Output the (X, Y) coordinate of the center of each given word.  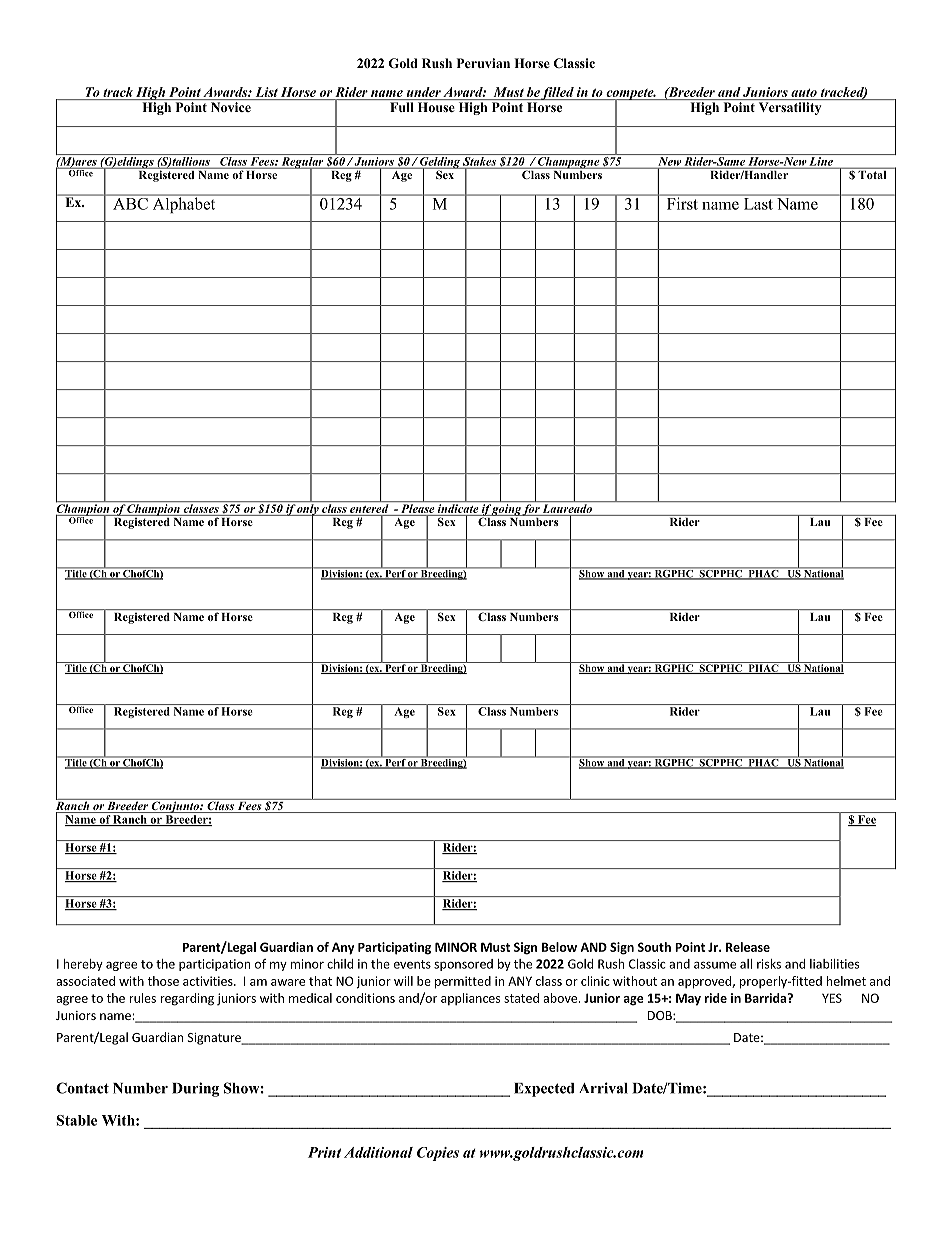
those (163, 981)
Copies (438, 1154)
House (436, 107)
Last (758, 204)
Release (748, 947)
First (682, 202)
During (195, 1089)
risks (769, 964)
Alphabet (184, 204)
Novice (231, 107)
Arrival (603, 1088)
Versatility (790, 108)
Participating (394, 948)
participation (214, 965)
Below (559, 947)
